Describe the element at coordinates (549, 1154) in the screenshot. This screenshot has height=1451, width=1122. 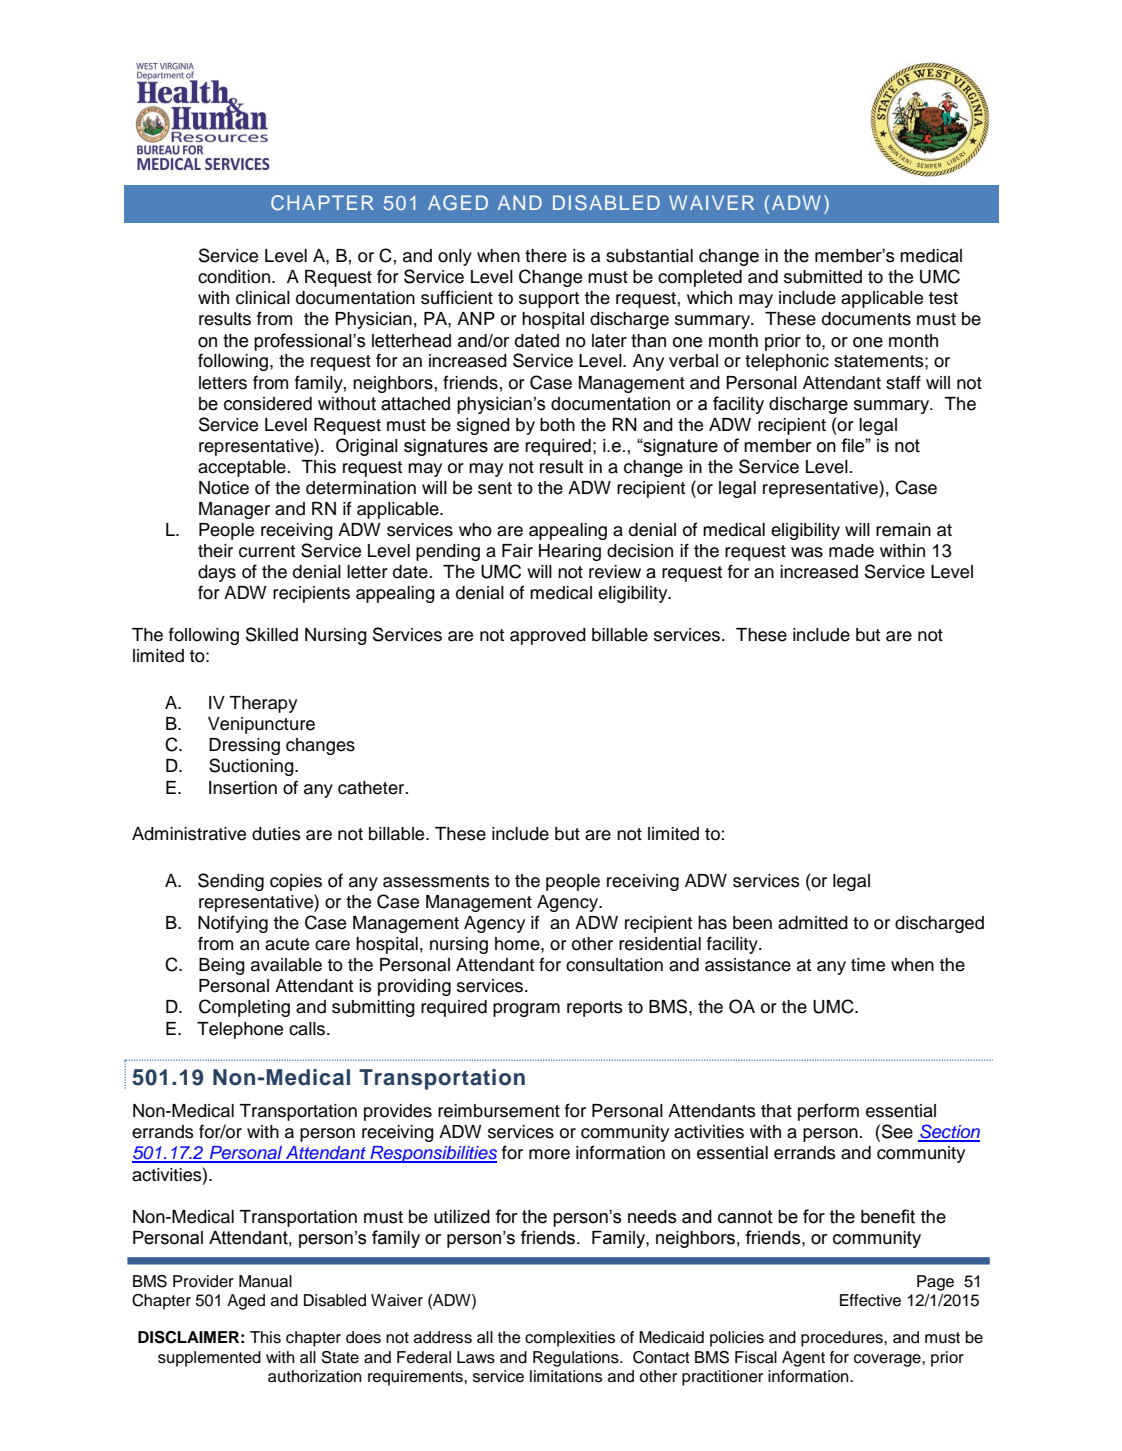
I see `more` at that location.
